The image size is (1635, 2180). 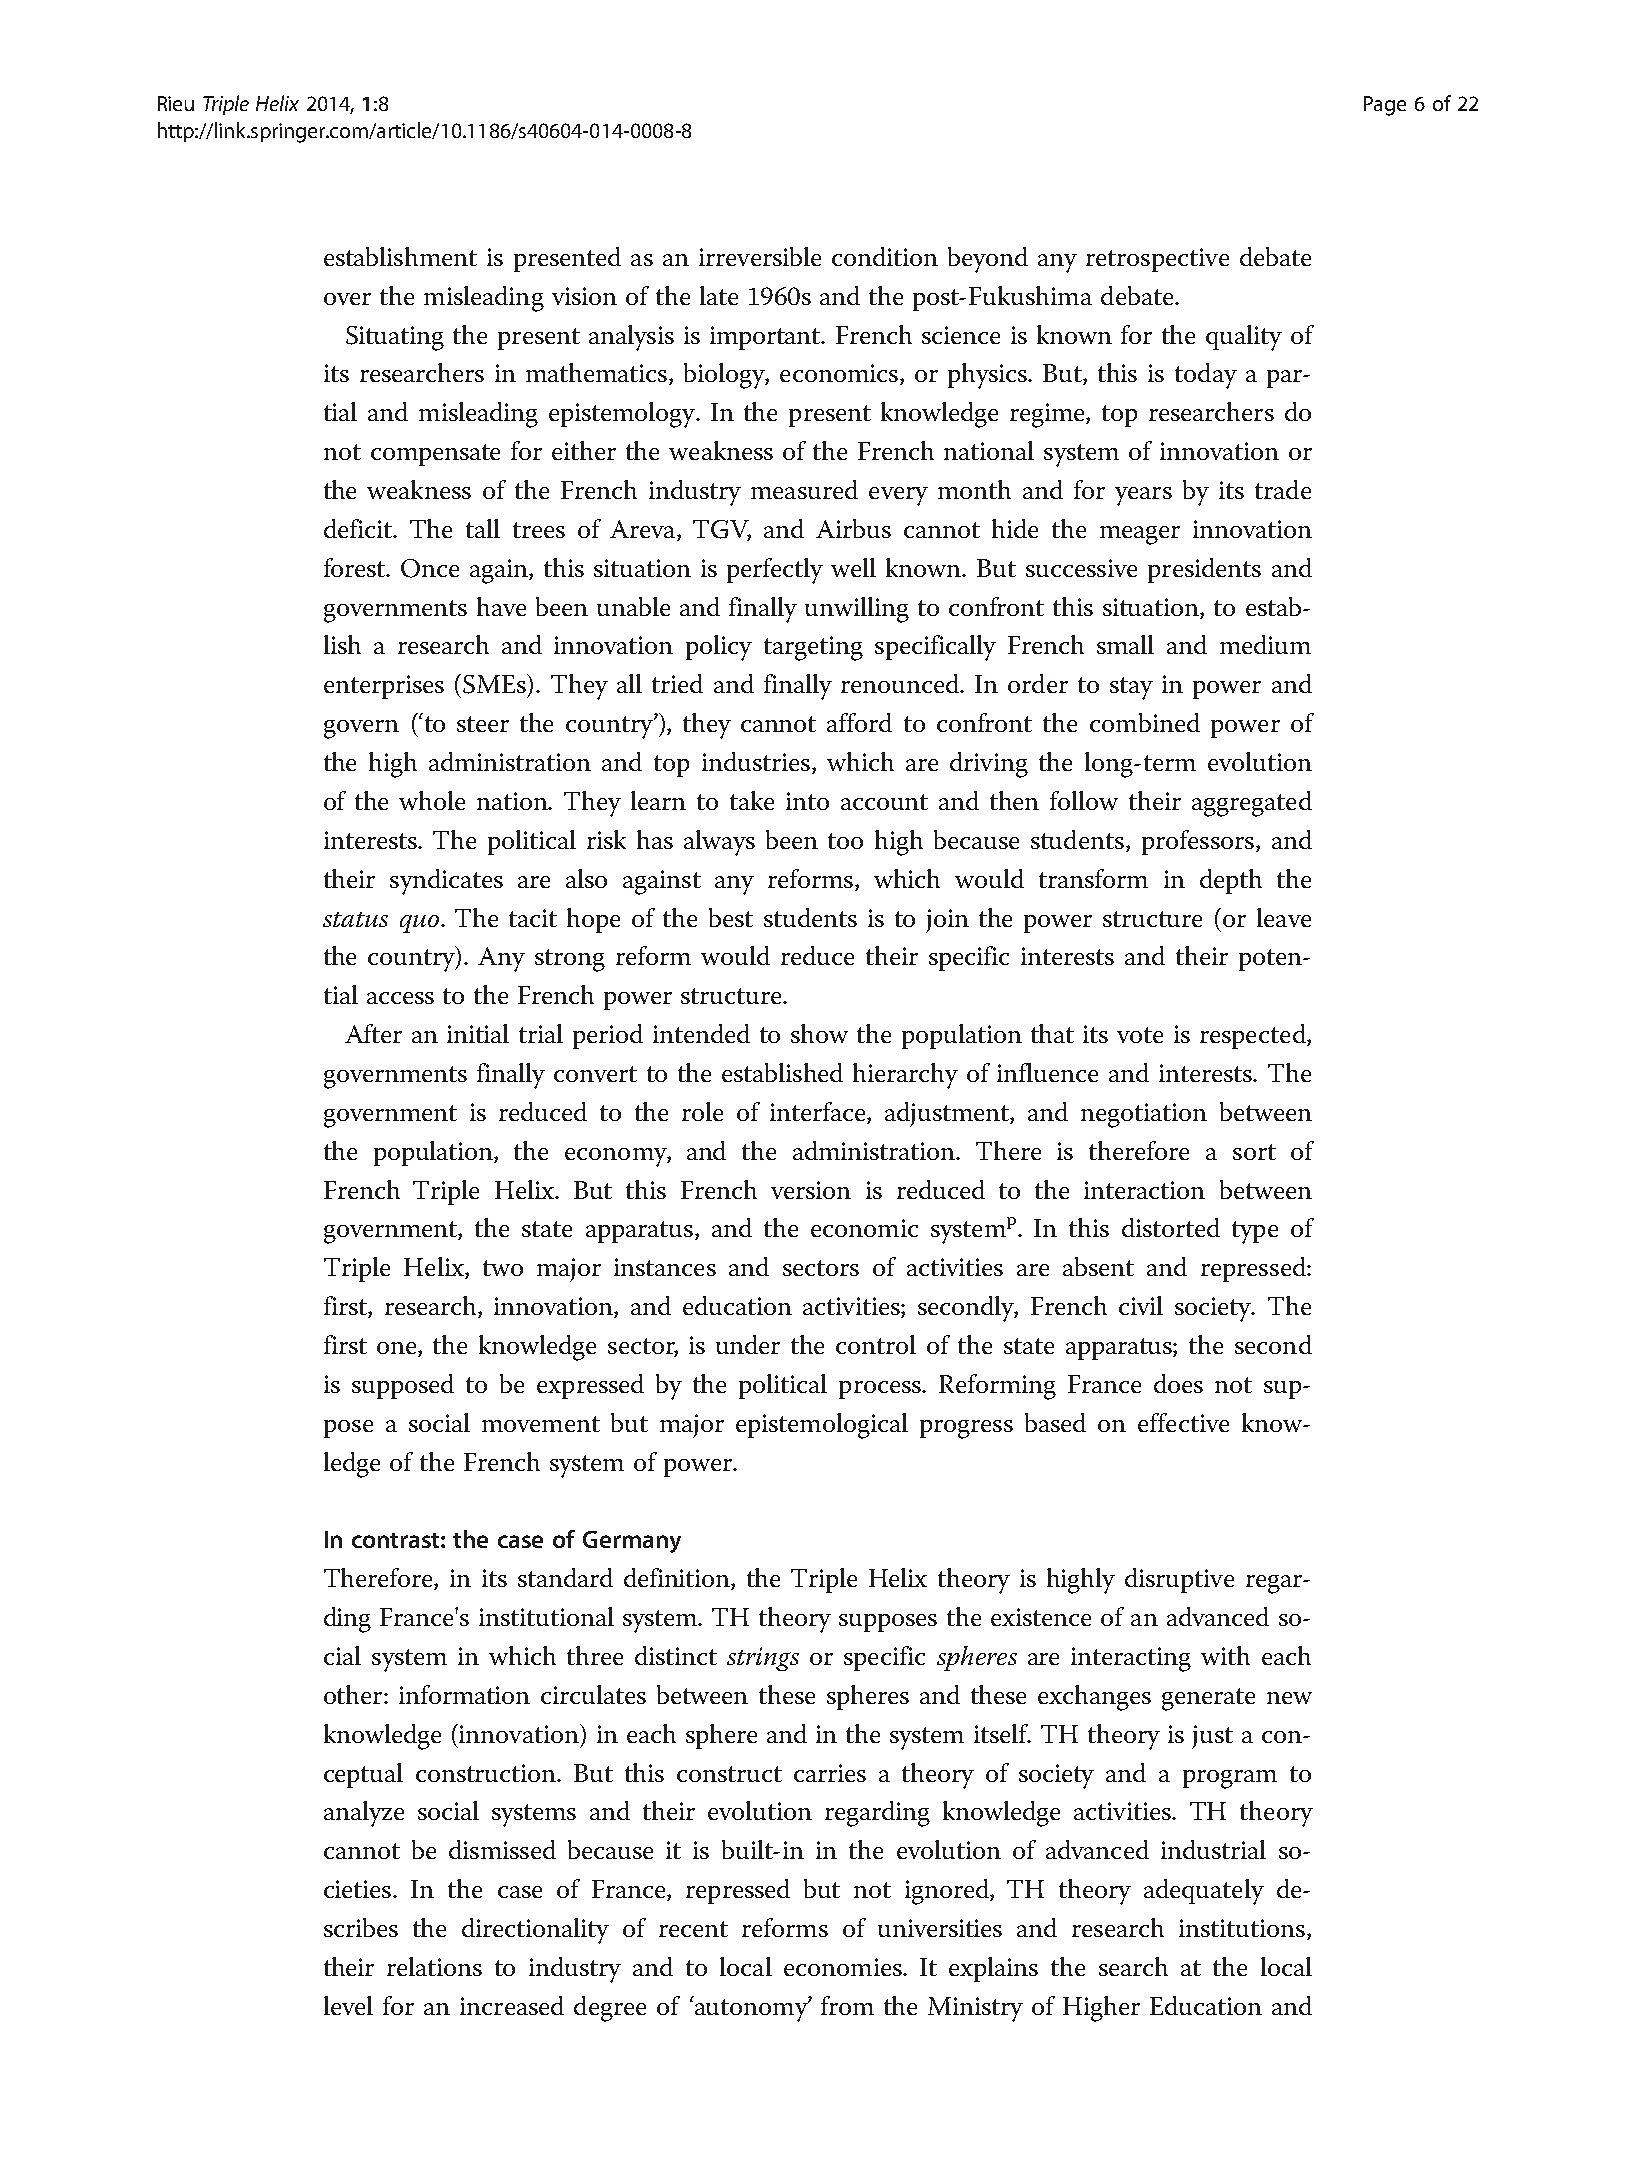 I want to click on condition, so click(x=885, y=256).
